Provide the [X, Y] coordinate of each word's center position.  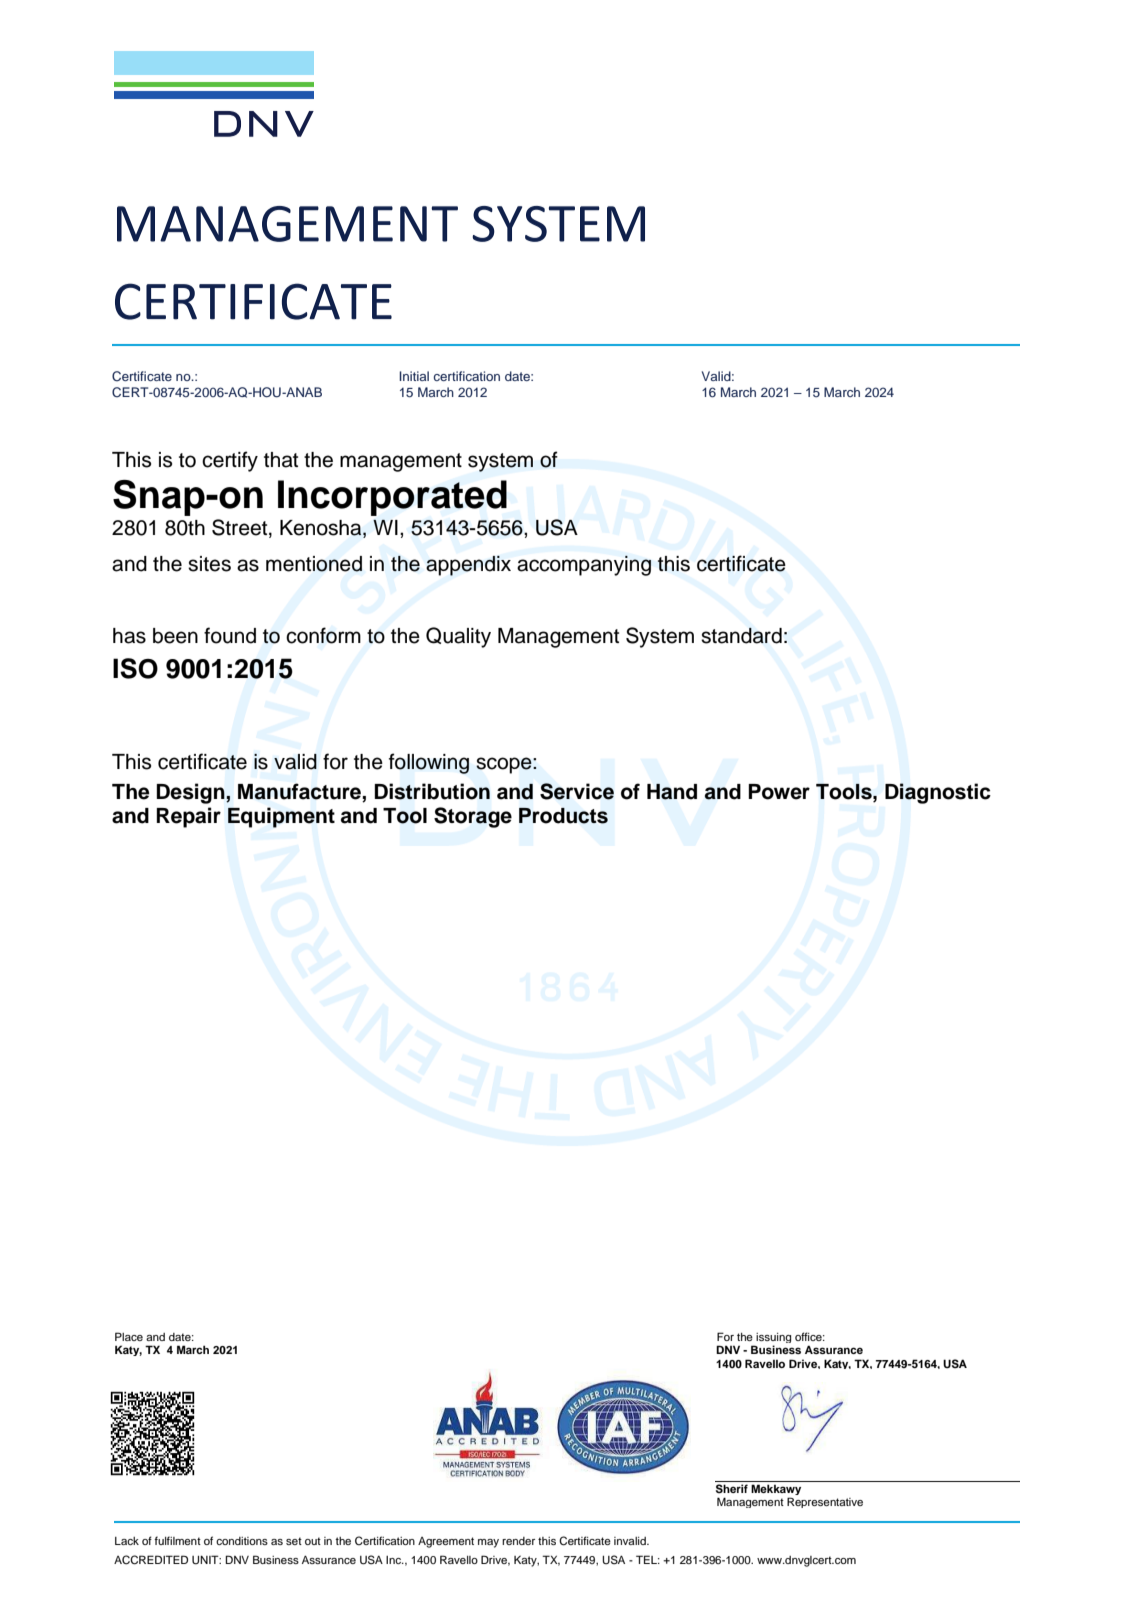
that [281, 460]
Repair [188, 817]
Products [563, 816]
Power [779, 792]
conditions [242, 1541]
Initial [414, 376]
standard [741, 636]
